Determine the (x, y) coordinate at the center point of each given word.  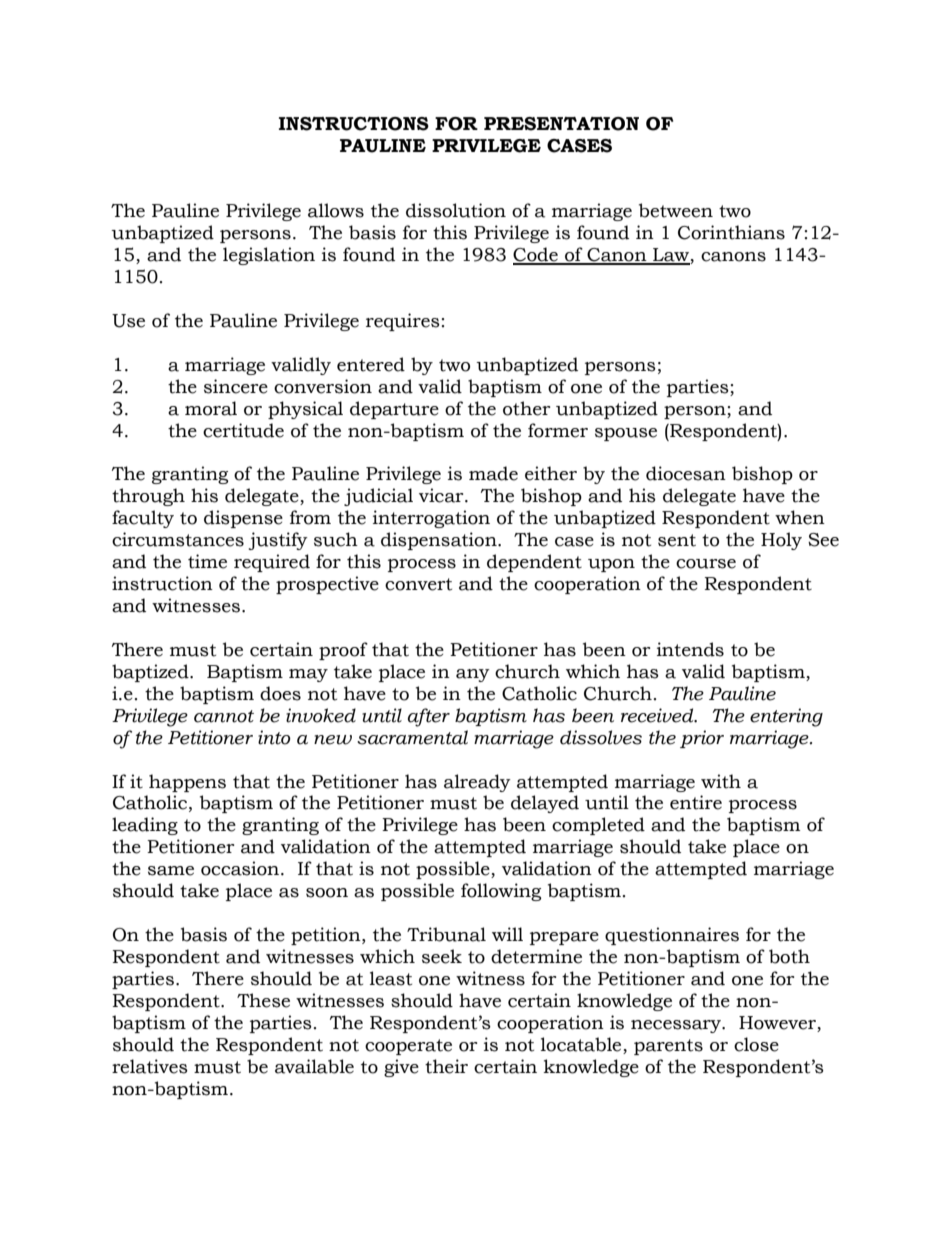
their (446, 1066)
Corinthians (731, 232)
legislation (269, 256)
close (756, 1044)
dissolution (456, 210)
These (263, 1000)
